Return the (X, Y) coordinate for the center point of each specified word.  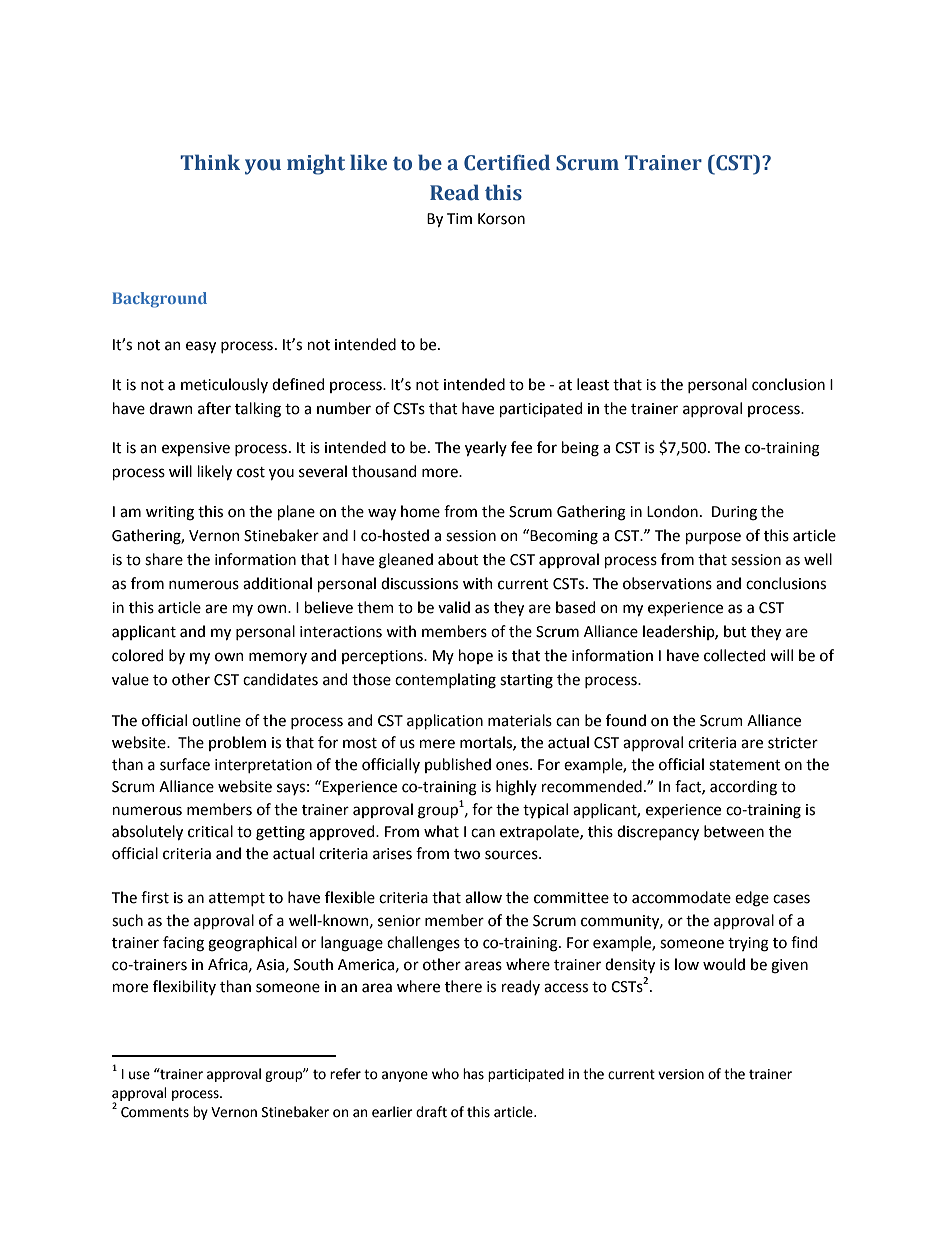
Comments (155, 1112)
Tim (459, 218)
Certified (507, 162)
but (735, 631)
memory (278, 658)
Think (210, 162)
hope (476, 656)
